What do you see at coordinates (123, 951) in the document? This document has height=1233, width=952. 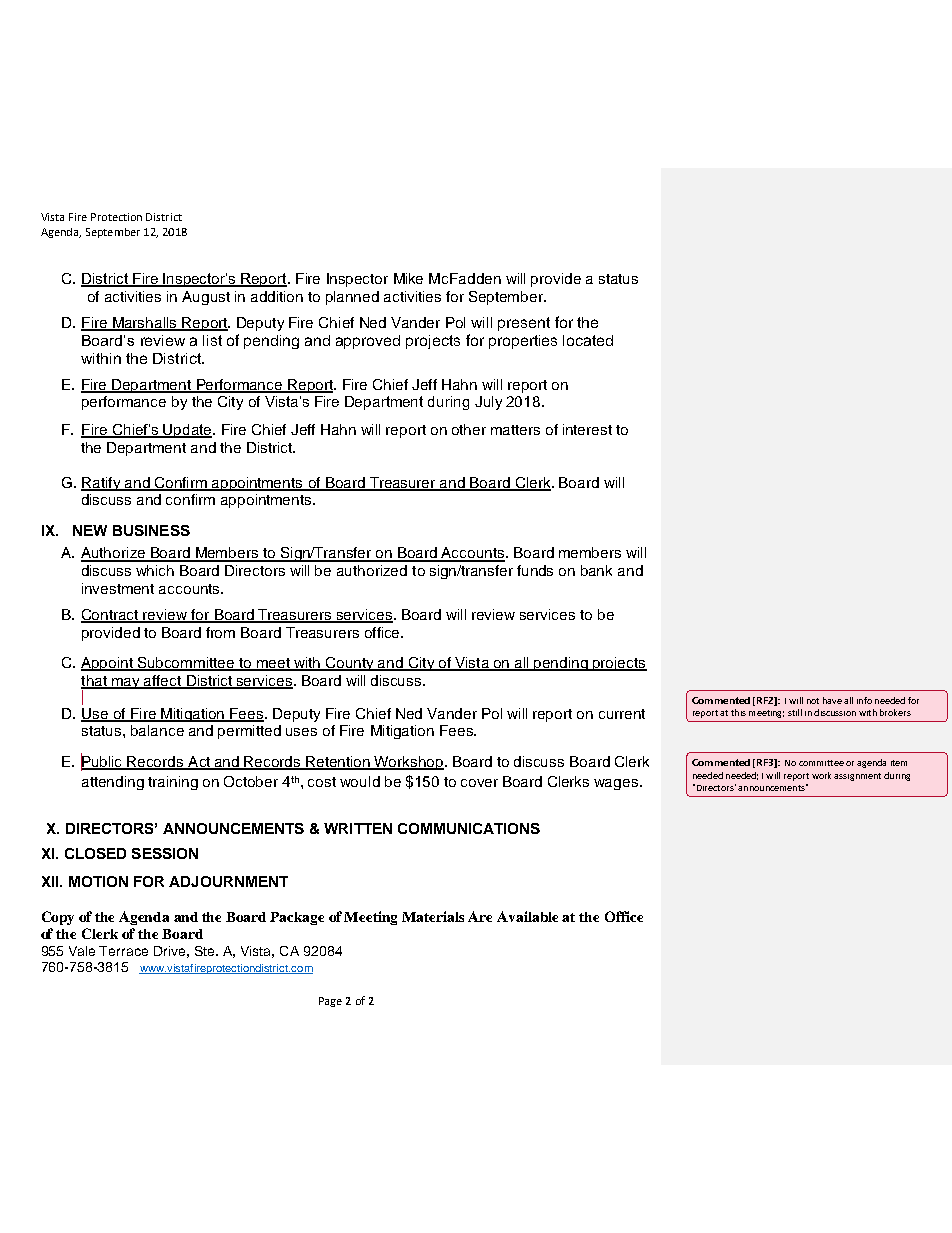 I see `Terrace` at bounding box center [123, 951].
